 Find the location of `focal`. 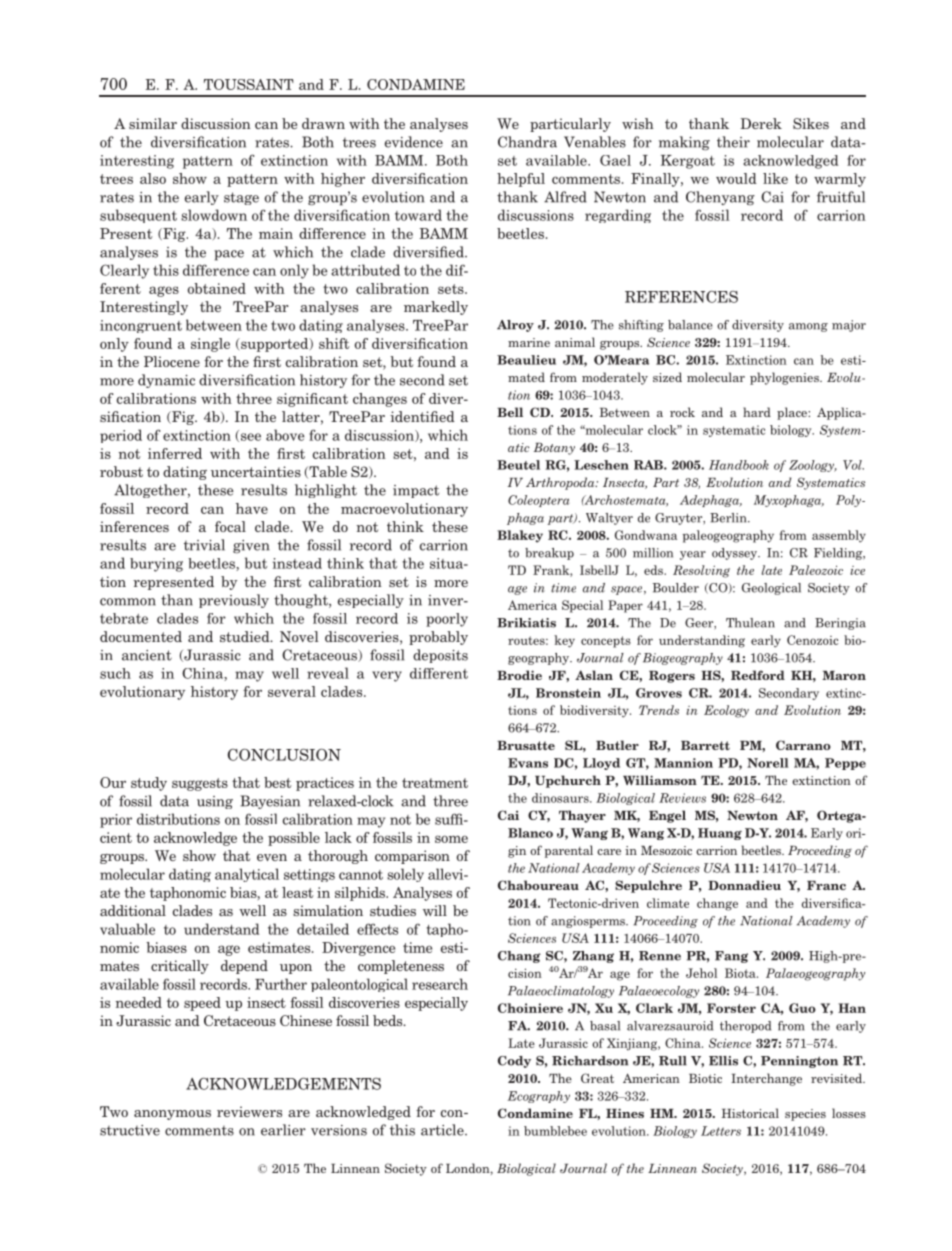

focal is located at coordinates (230, 526).
